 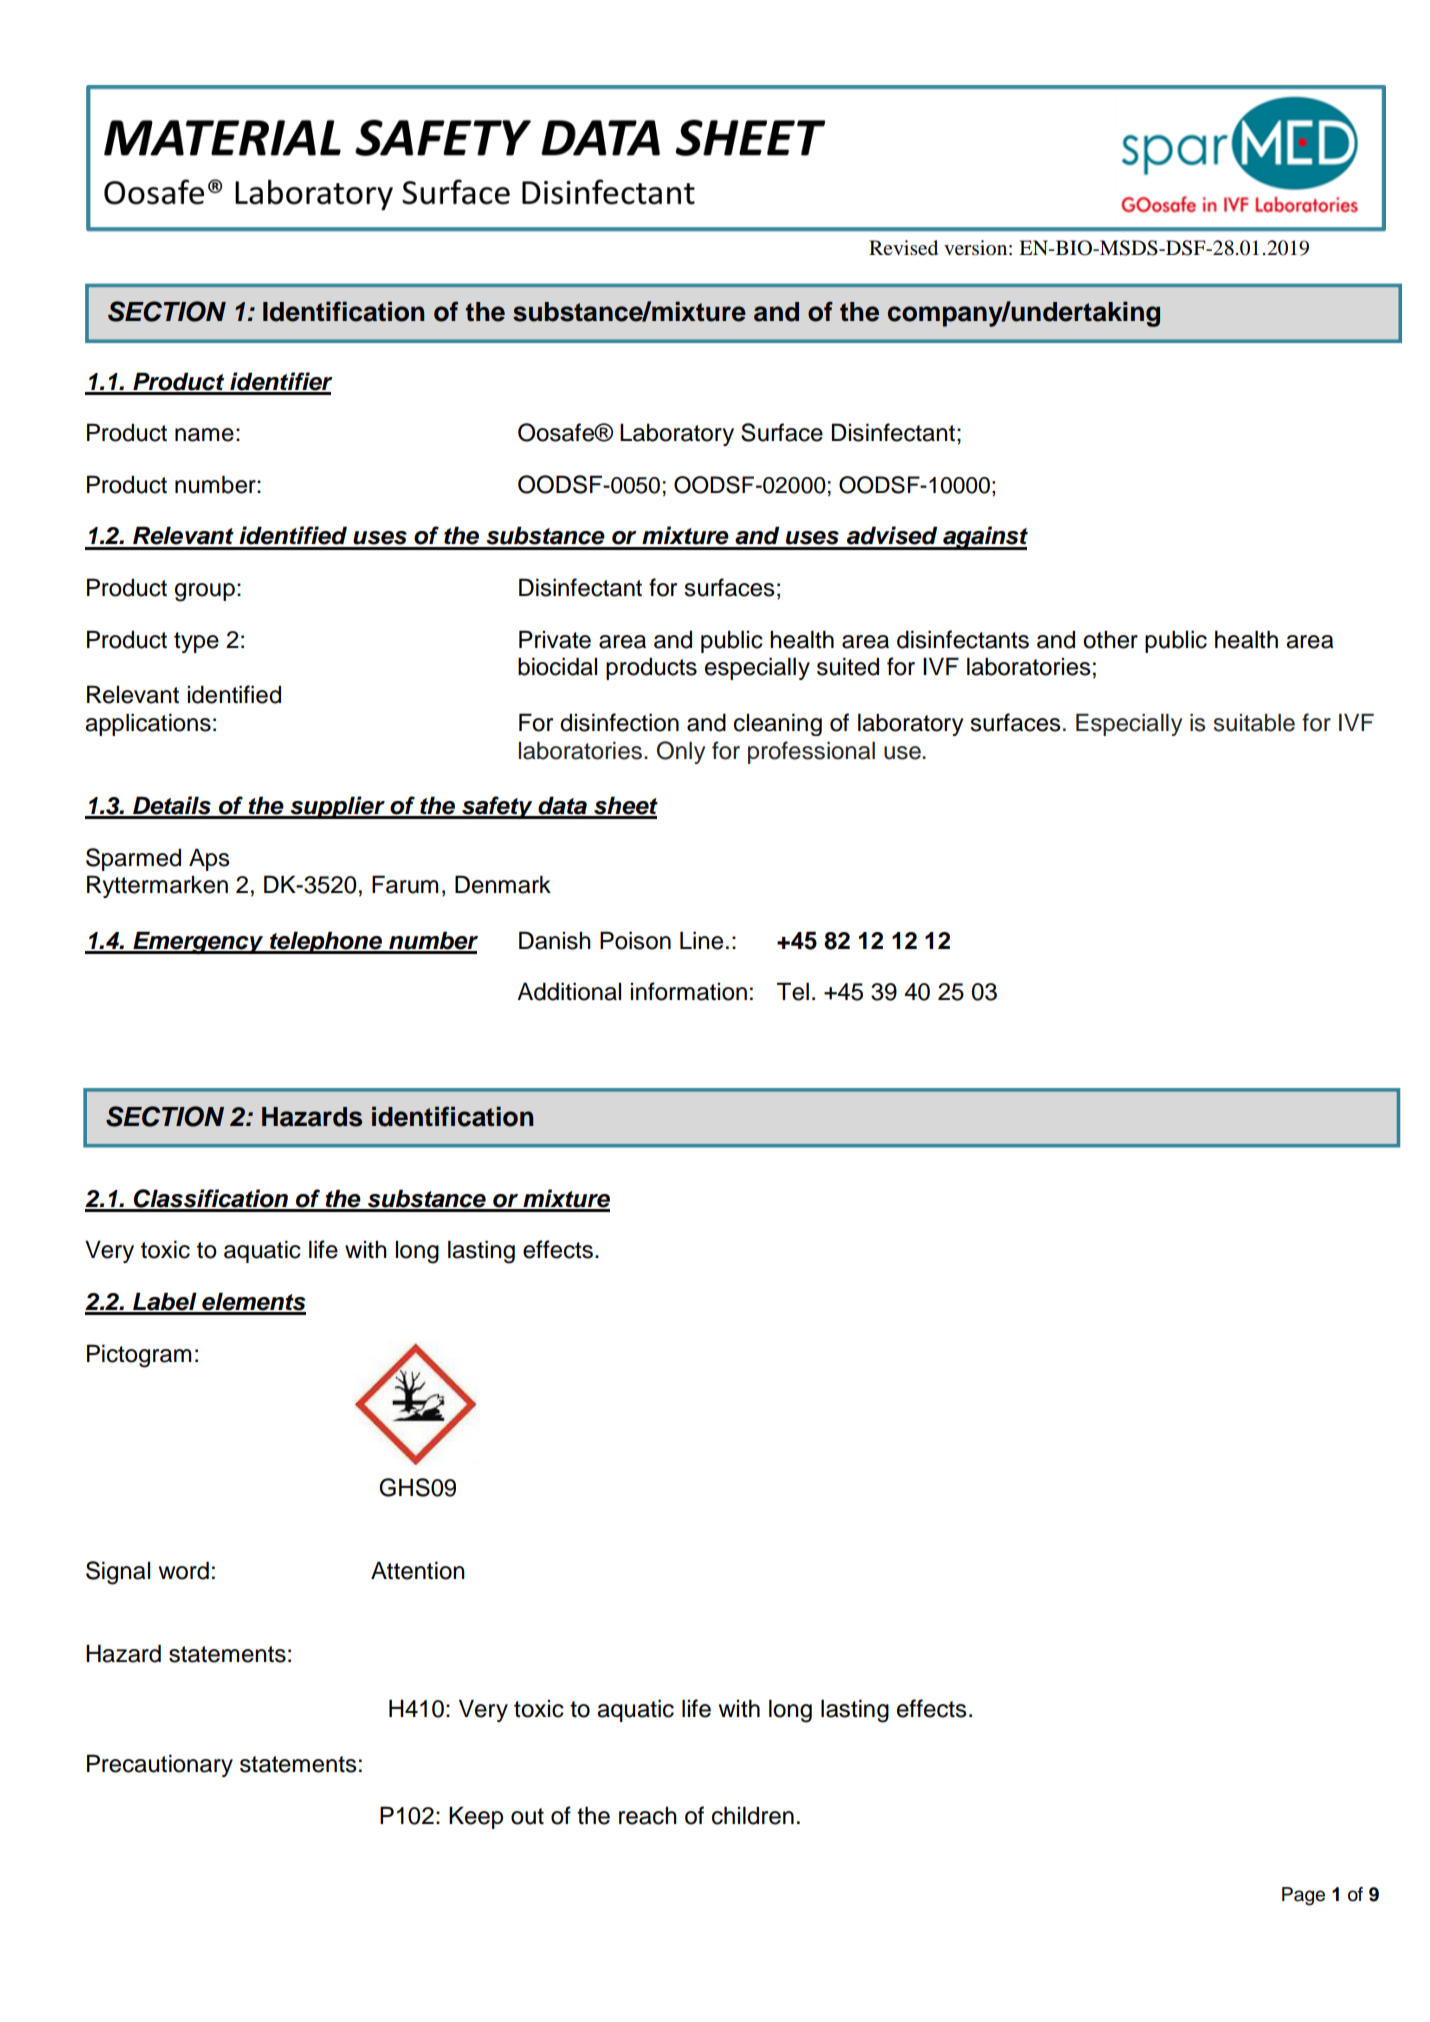 What do you see at coordinates (903, 248) in the screenshot?
I see `Revised` at bounding box center [903, 248].
